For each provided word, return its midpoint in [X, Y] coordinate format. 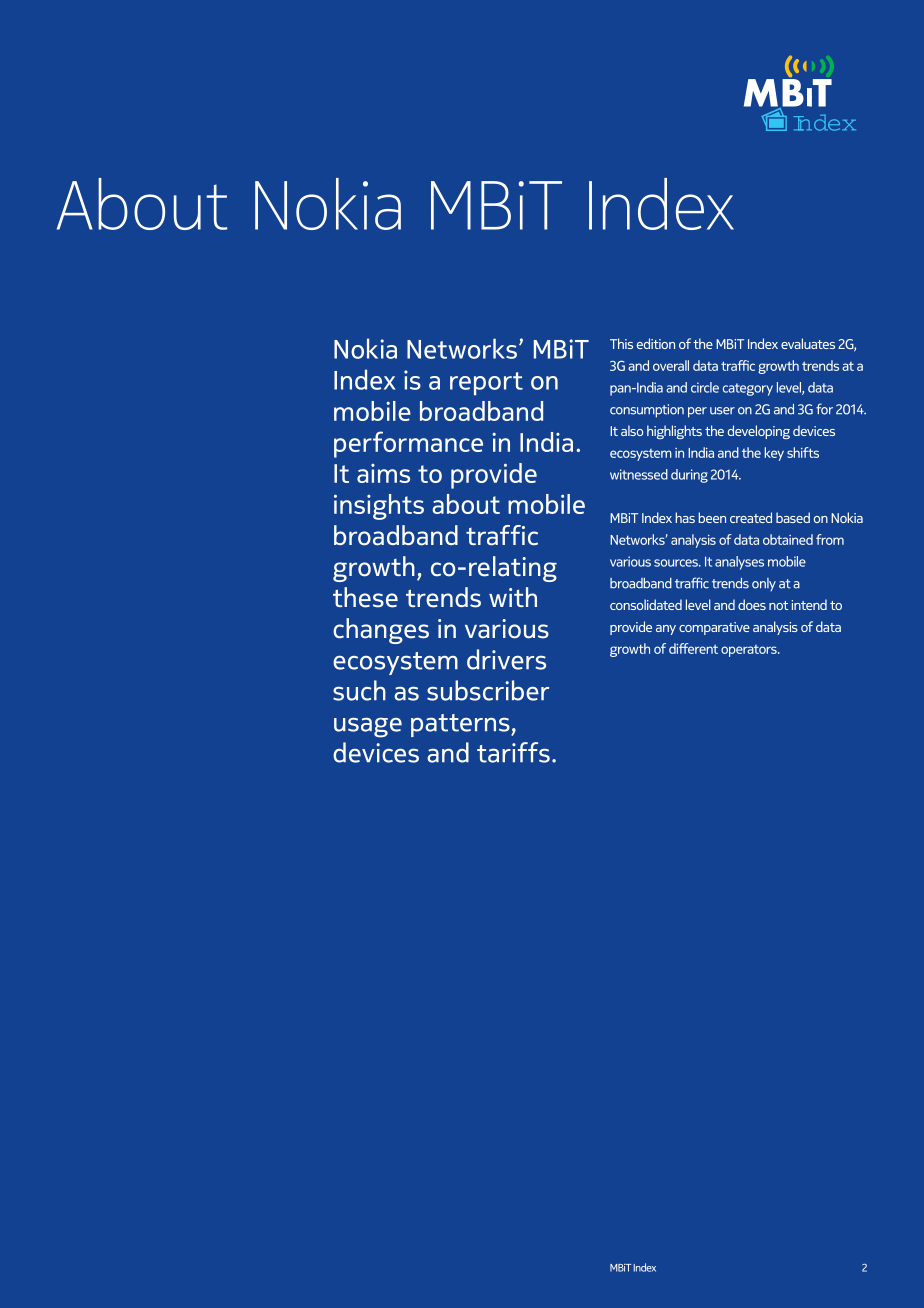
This [621, 343]
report [486, 384]
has [685, 517]
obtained [788, 539]
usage [368, 727]
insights [379, 507]
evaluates [808, 343]
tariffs [513, 752]
